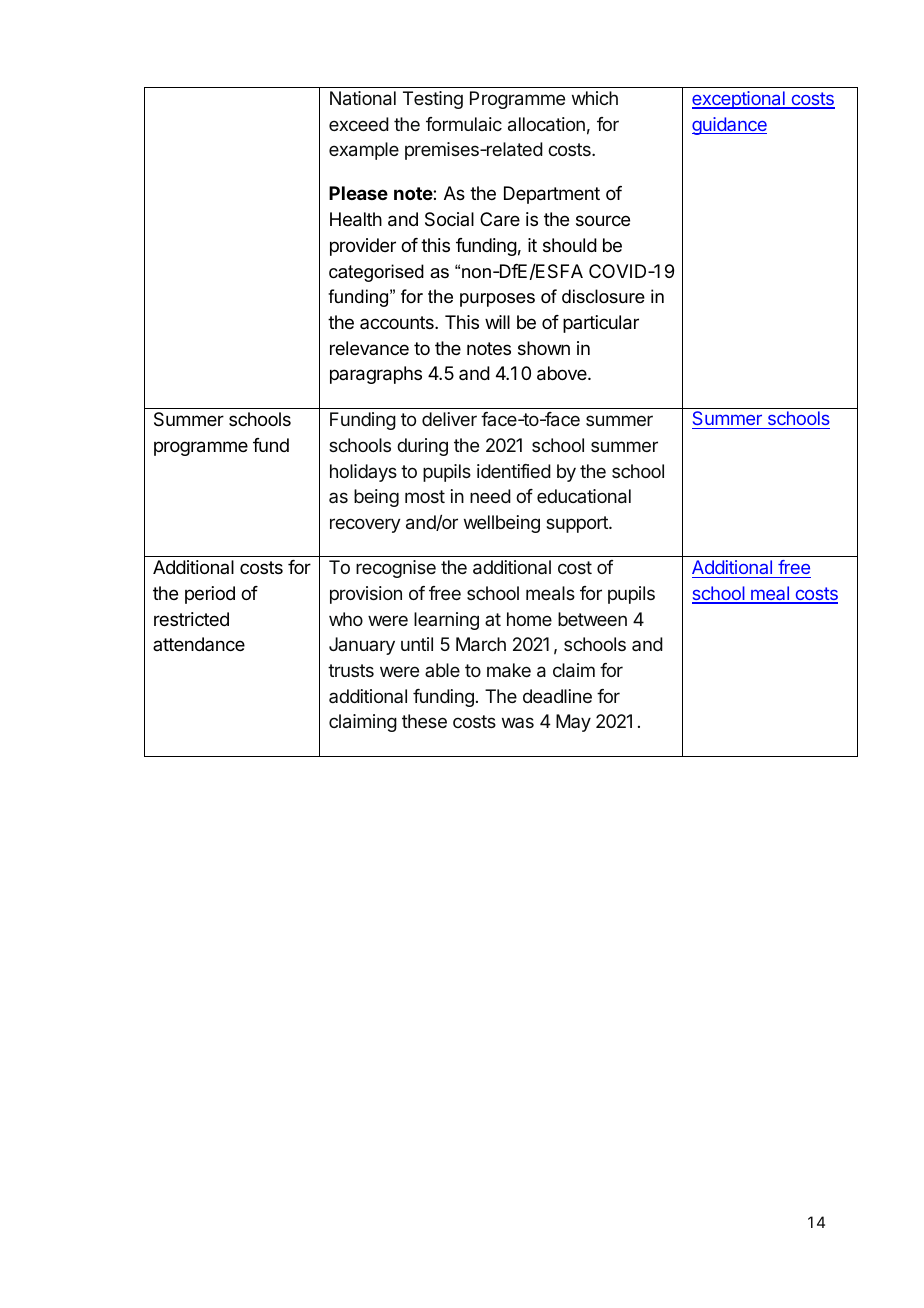  I want to click on holidays, so click(363, 473).
